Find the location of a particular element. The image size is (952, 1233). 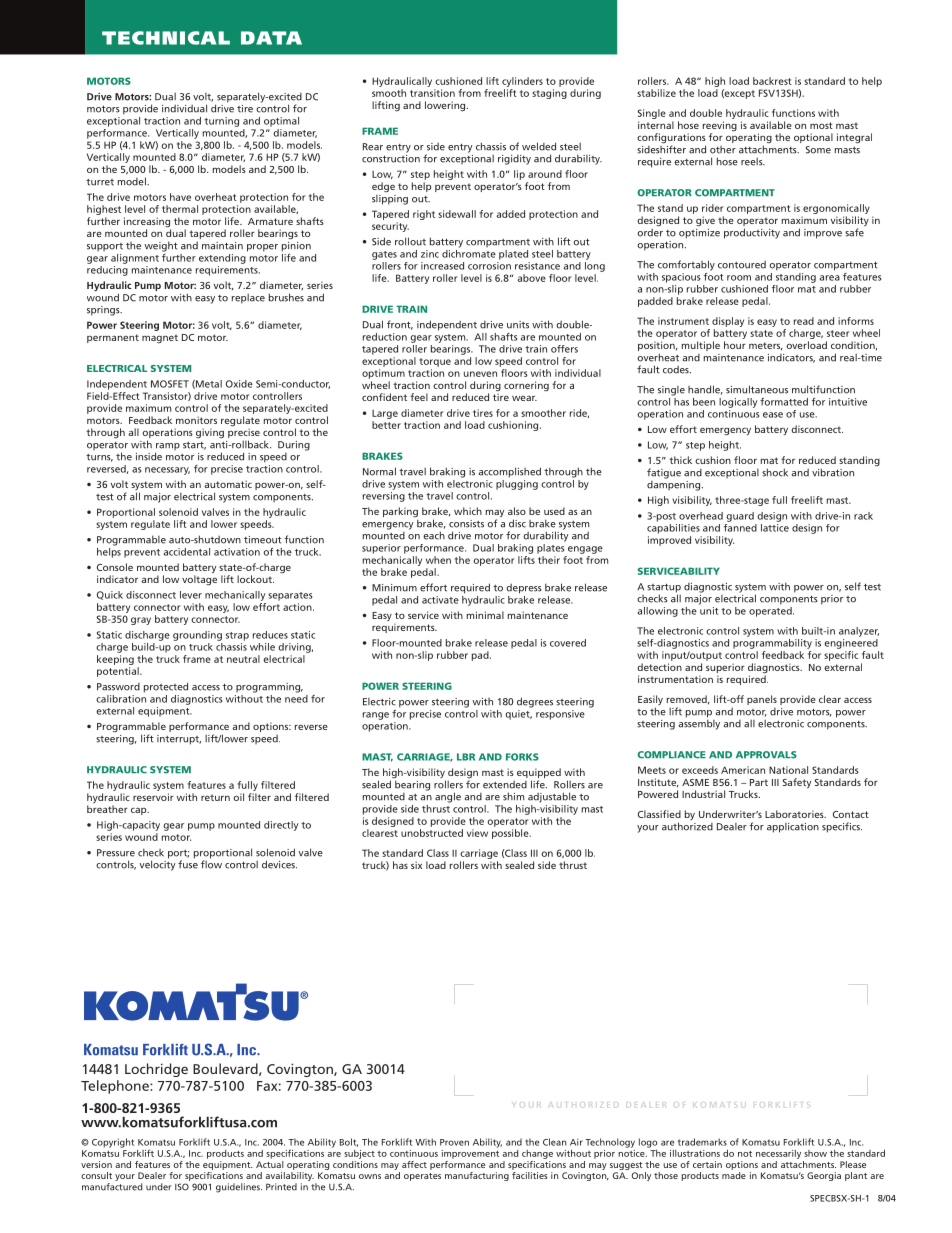

TECHNICAL is located at coordinates (166, 38).
